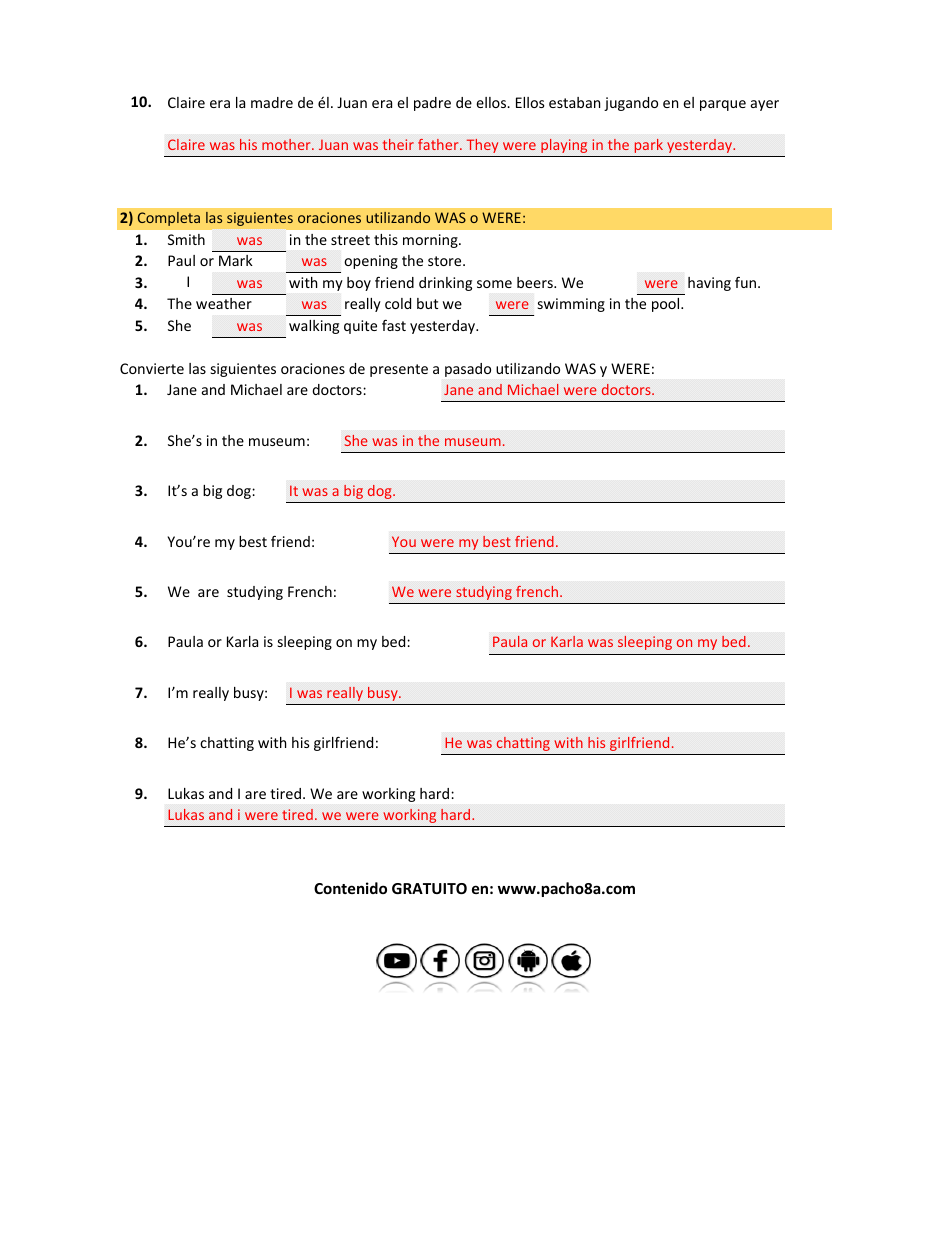 Image resolution: width=952 pixels, height=1233 pixels. What do you see at coordinates (350, 888) in the screenshot?
I see `Contenido` at bounding box center [350, 888].
